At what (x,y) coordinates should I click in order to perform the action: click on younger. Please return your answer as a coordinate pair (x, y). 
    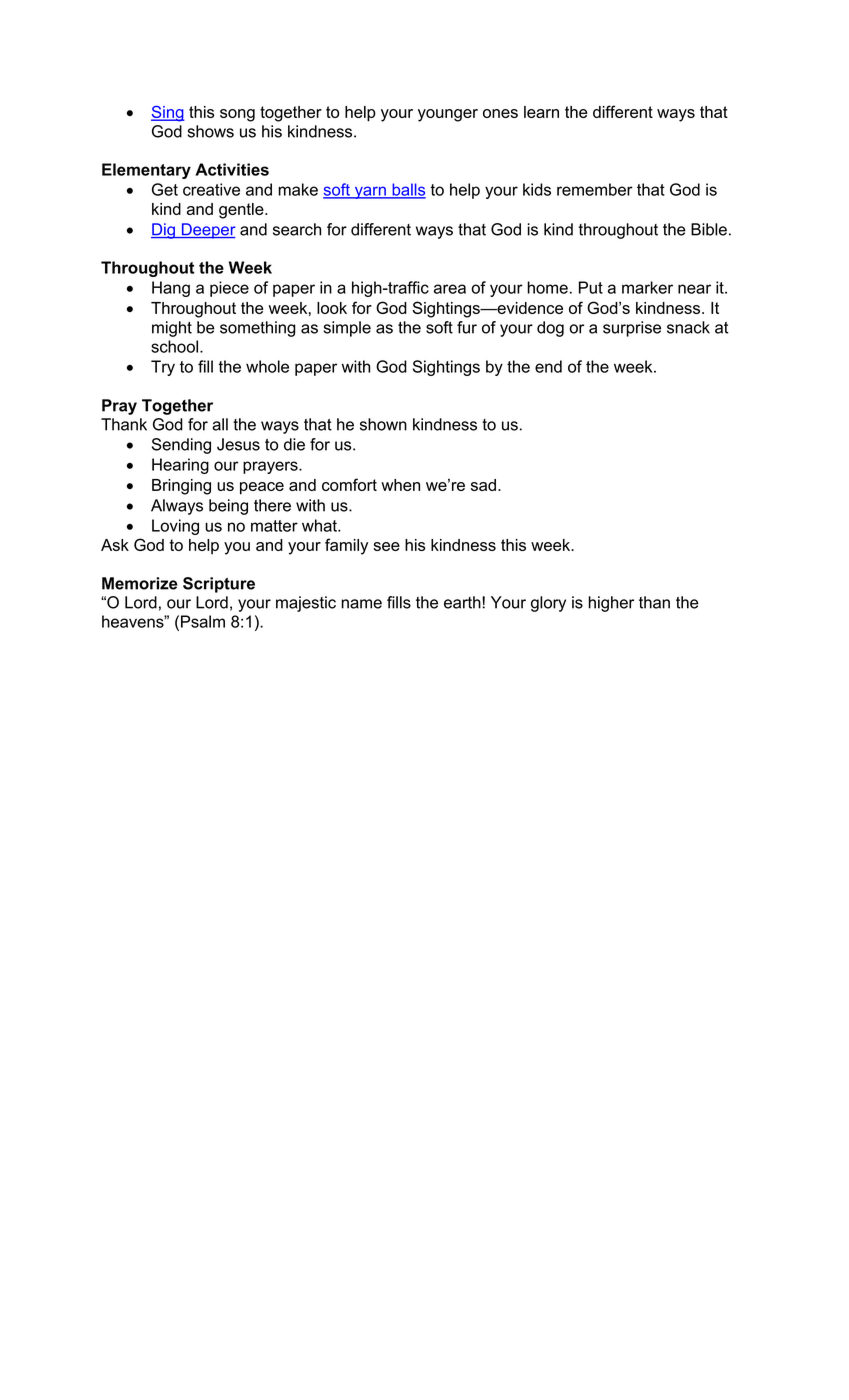
    Looking at the image, I should click on (448, 115).
